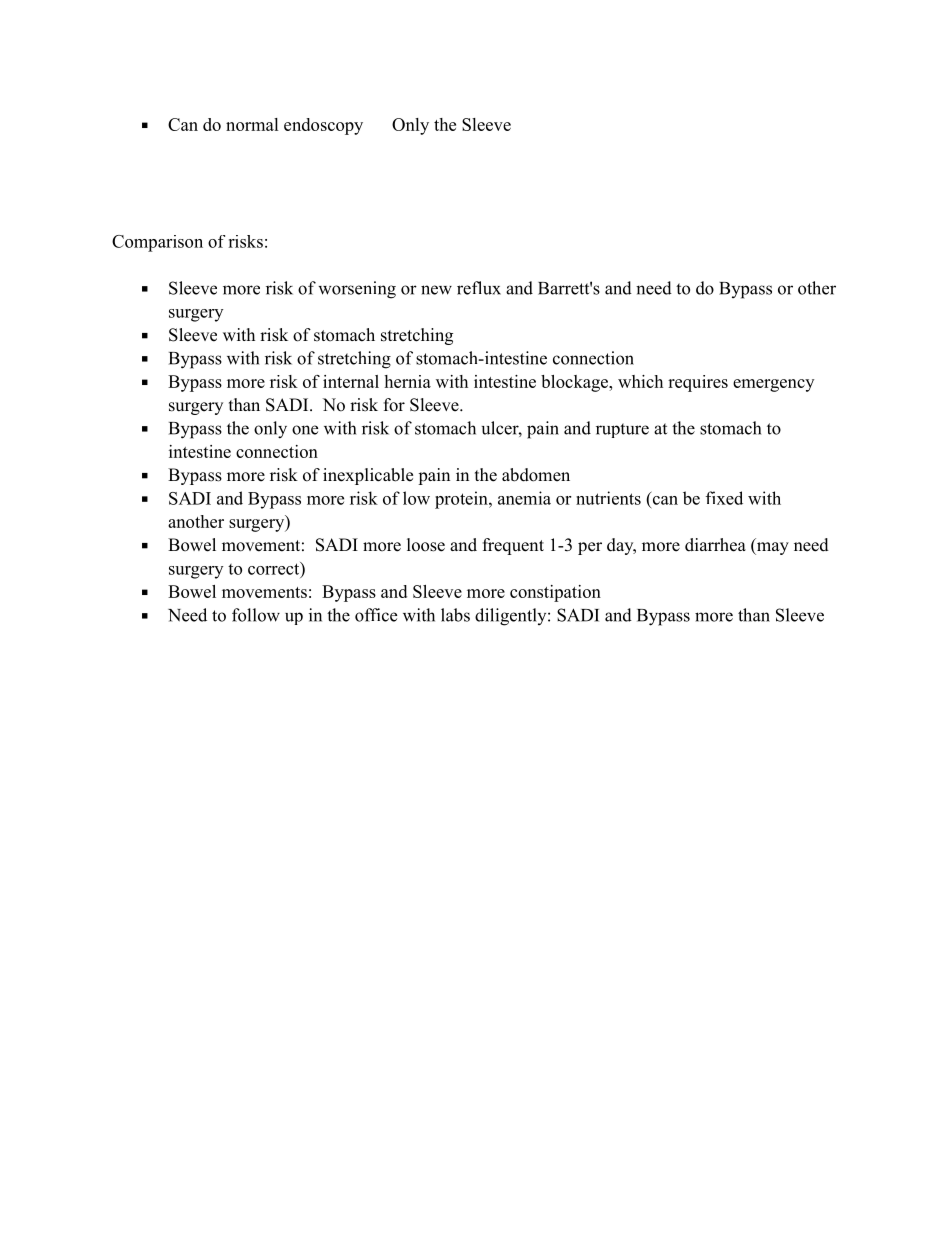 Image resolution: width=952 pixels, height=1233 pixels. What do you see at coordinates (536, 475) in the document?
I see `abdomen` at bounding box center [536, 475].
